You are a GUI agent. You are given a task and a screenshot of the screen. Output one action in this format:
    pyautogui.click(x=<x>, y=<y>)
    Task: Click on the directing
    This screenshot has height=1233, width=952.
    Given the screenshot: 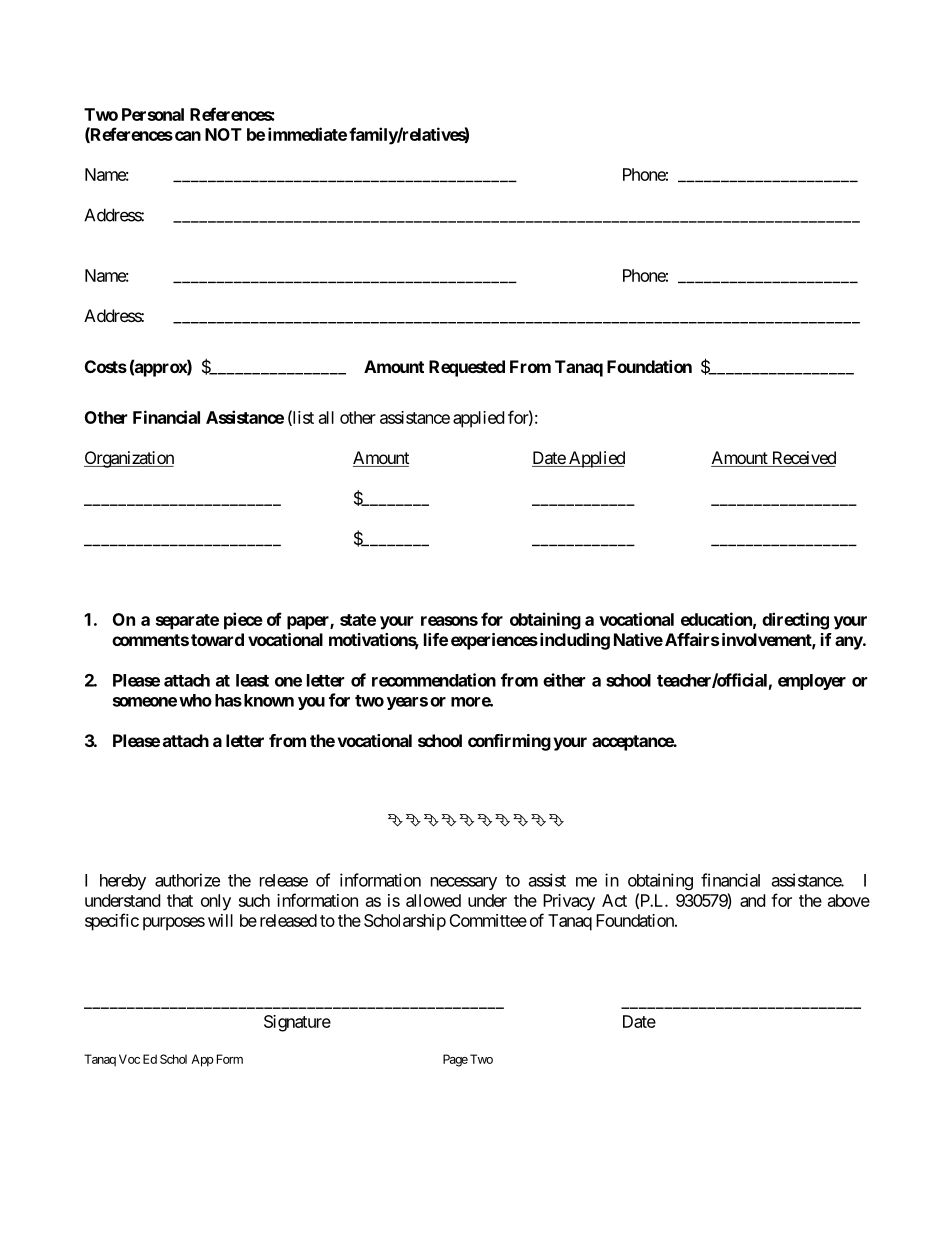 What is the action you would take?
    pyautogui.click(x=795, y=621)
